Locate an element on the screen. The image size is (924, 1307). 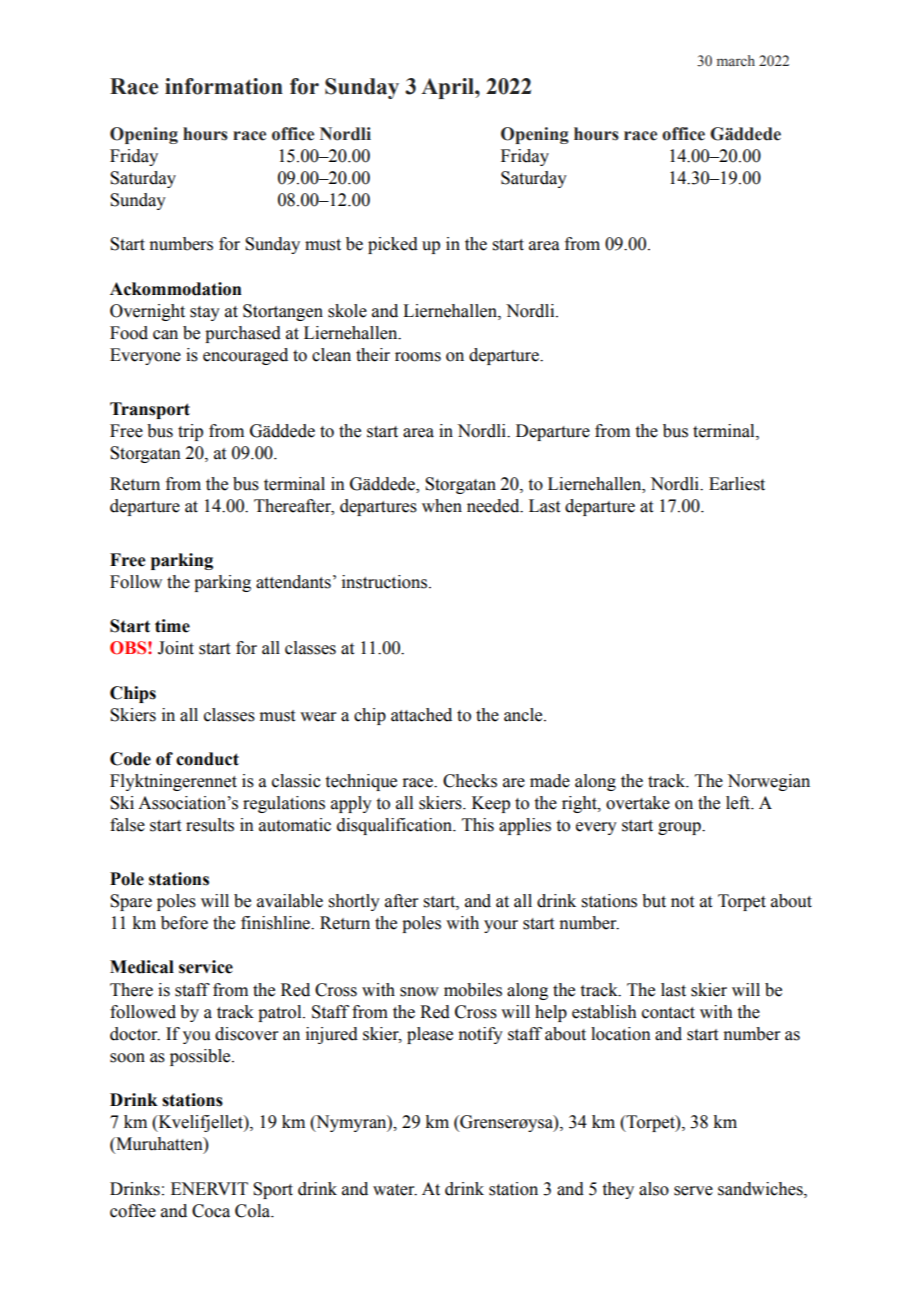
Coca is located at coordinates (211, 1211).
